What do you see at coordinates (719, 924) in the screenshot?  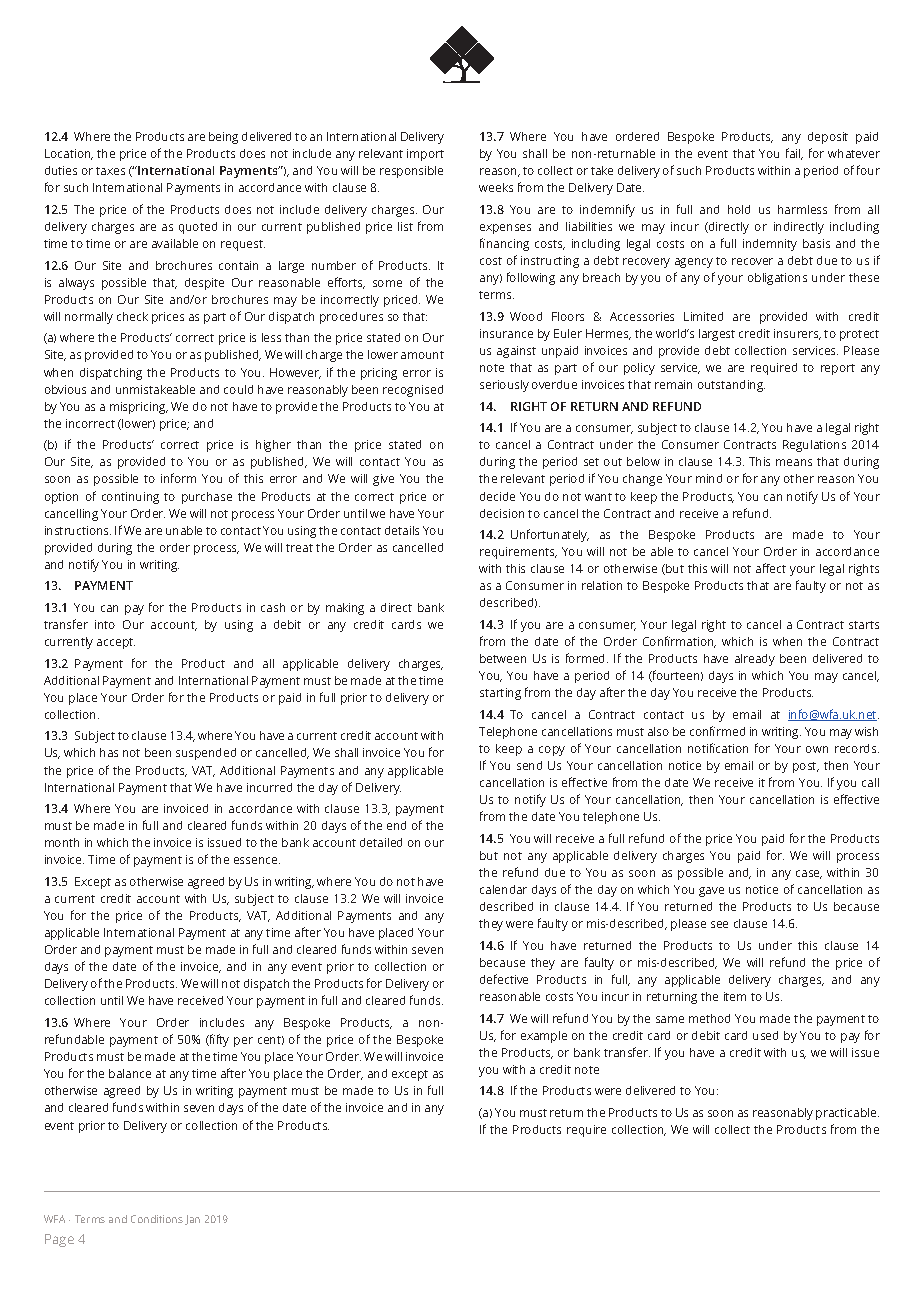 I see `see` at bounding box center [719, 924].
